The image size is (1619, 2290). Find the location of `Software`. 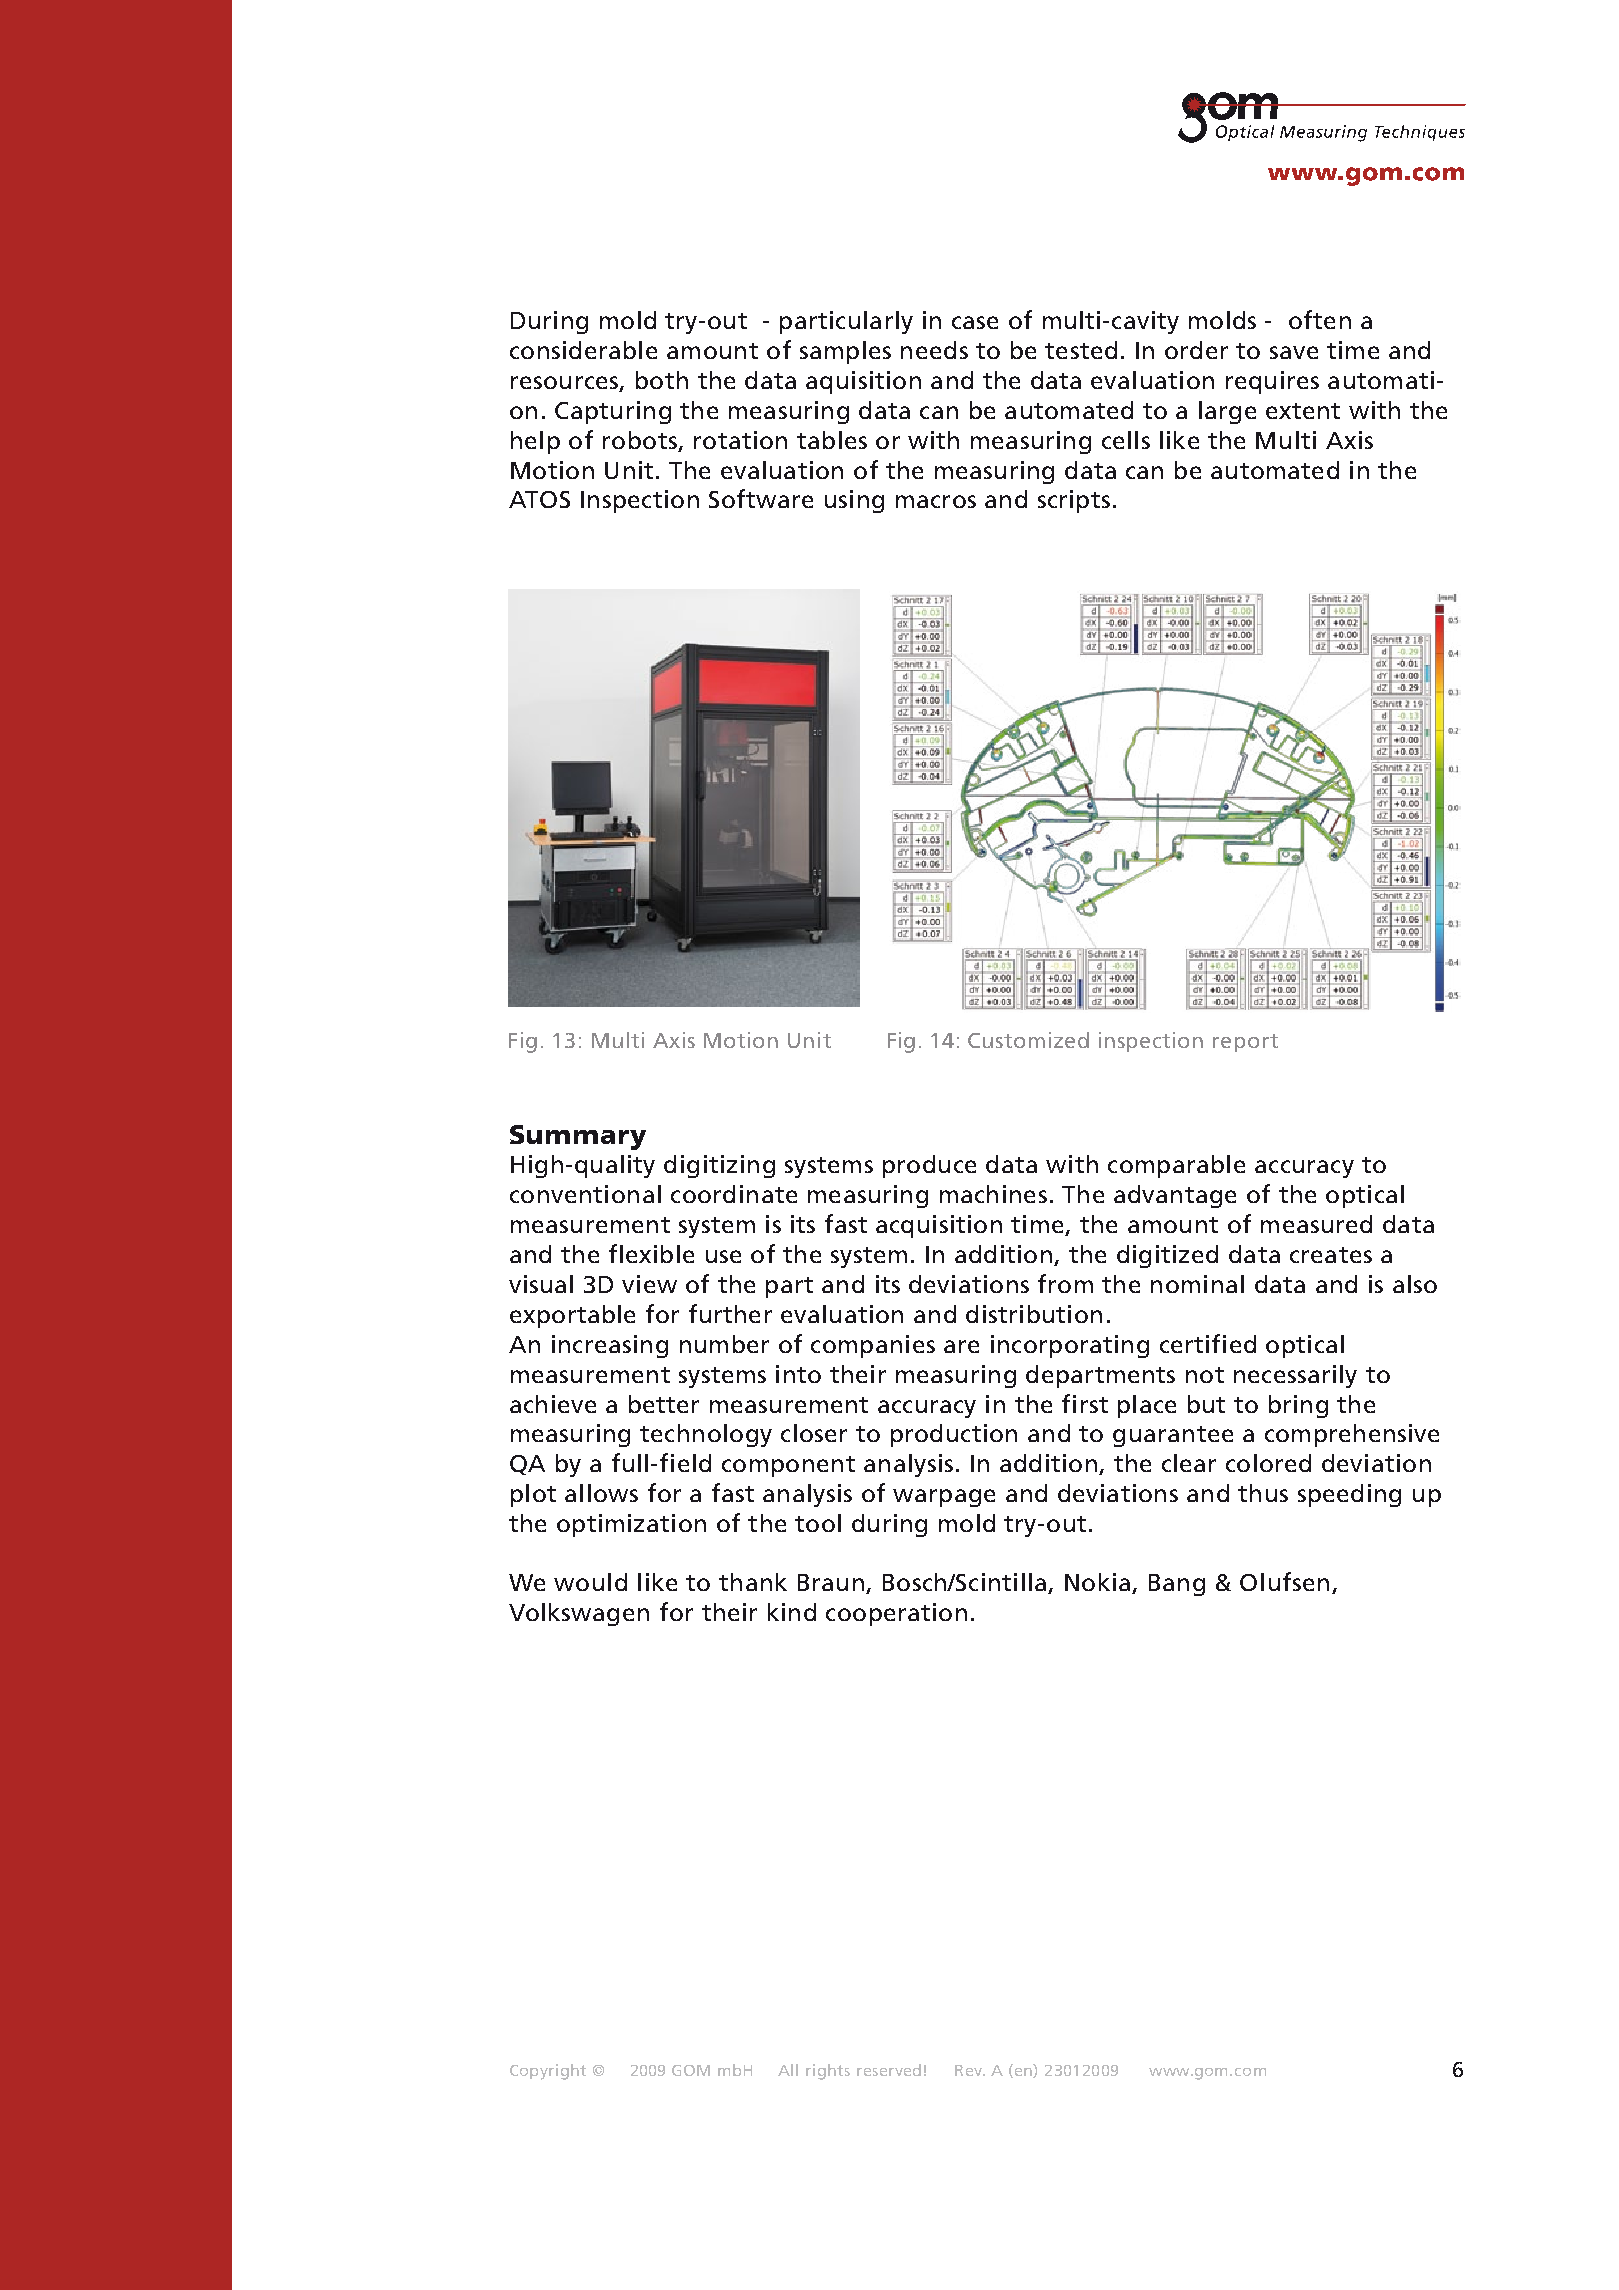

Software is located at coordinates (761, 498).
